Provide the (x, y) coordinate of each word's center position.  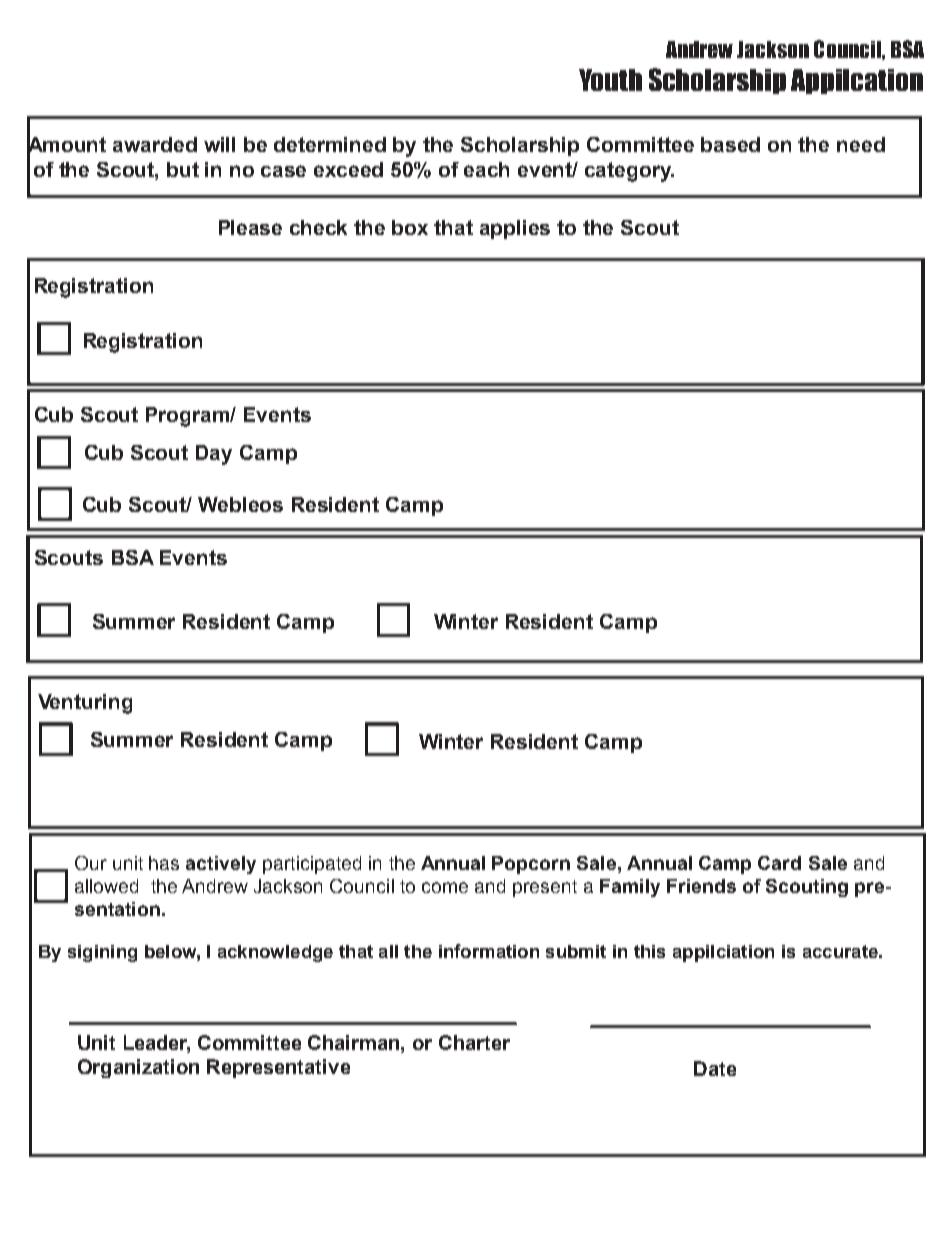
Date (715, 1068)
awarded (155, 144)
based (730, 144)
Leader (157, 1043)
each (486, 169)
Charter (474, 1042)
